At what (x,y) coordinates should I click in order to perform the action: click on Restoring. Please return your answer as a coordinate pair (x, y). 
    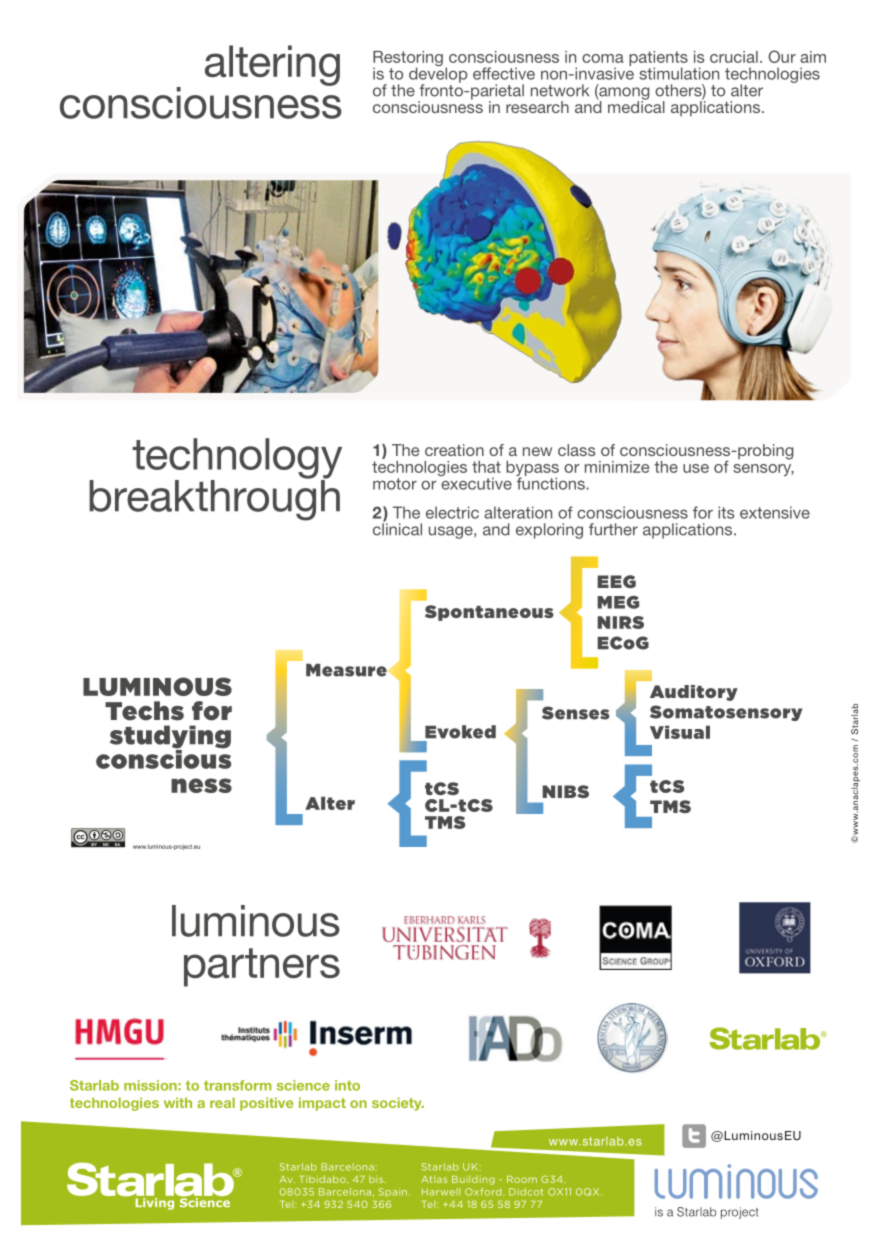
    Looking at the image, I should click on (408, 60).
